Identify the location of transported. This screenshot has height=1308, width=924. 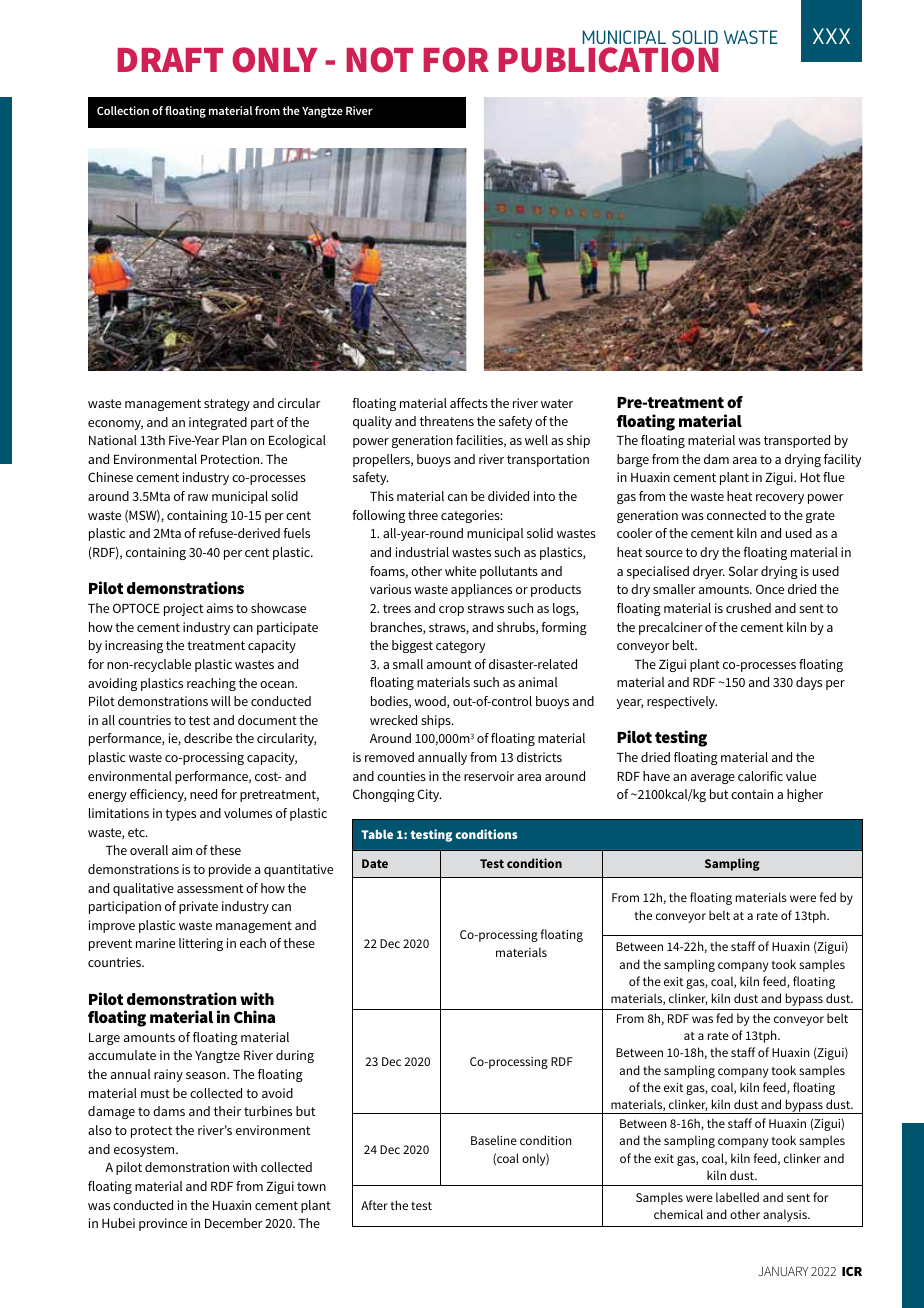
(797, 441).
